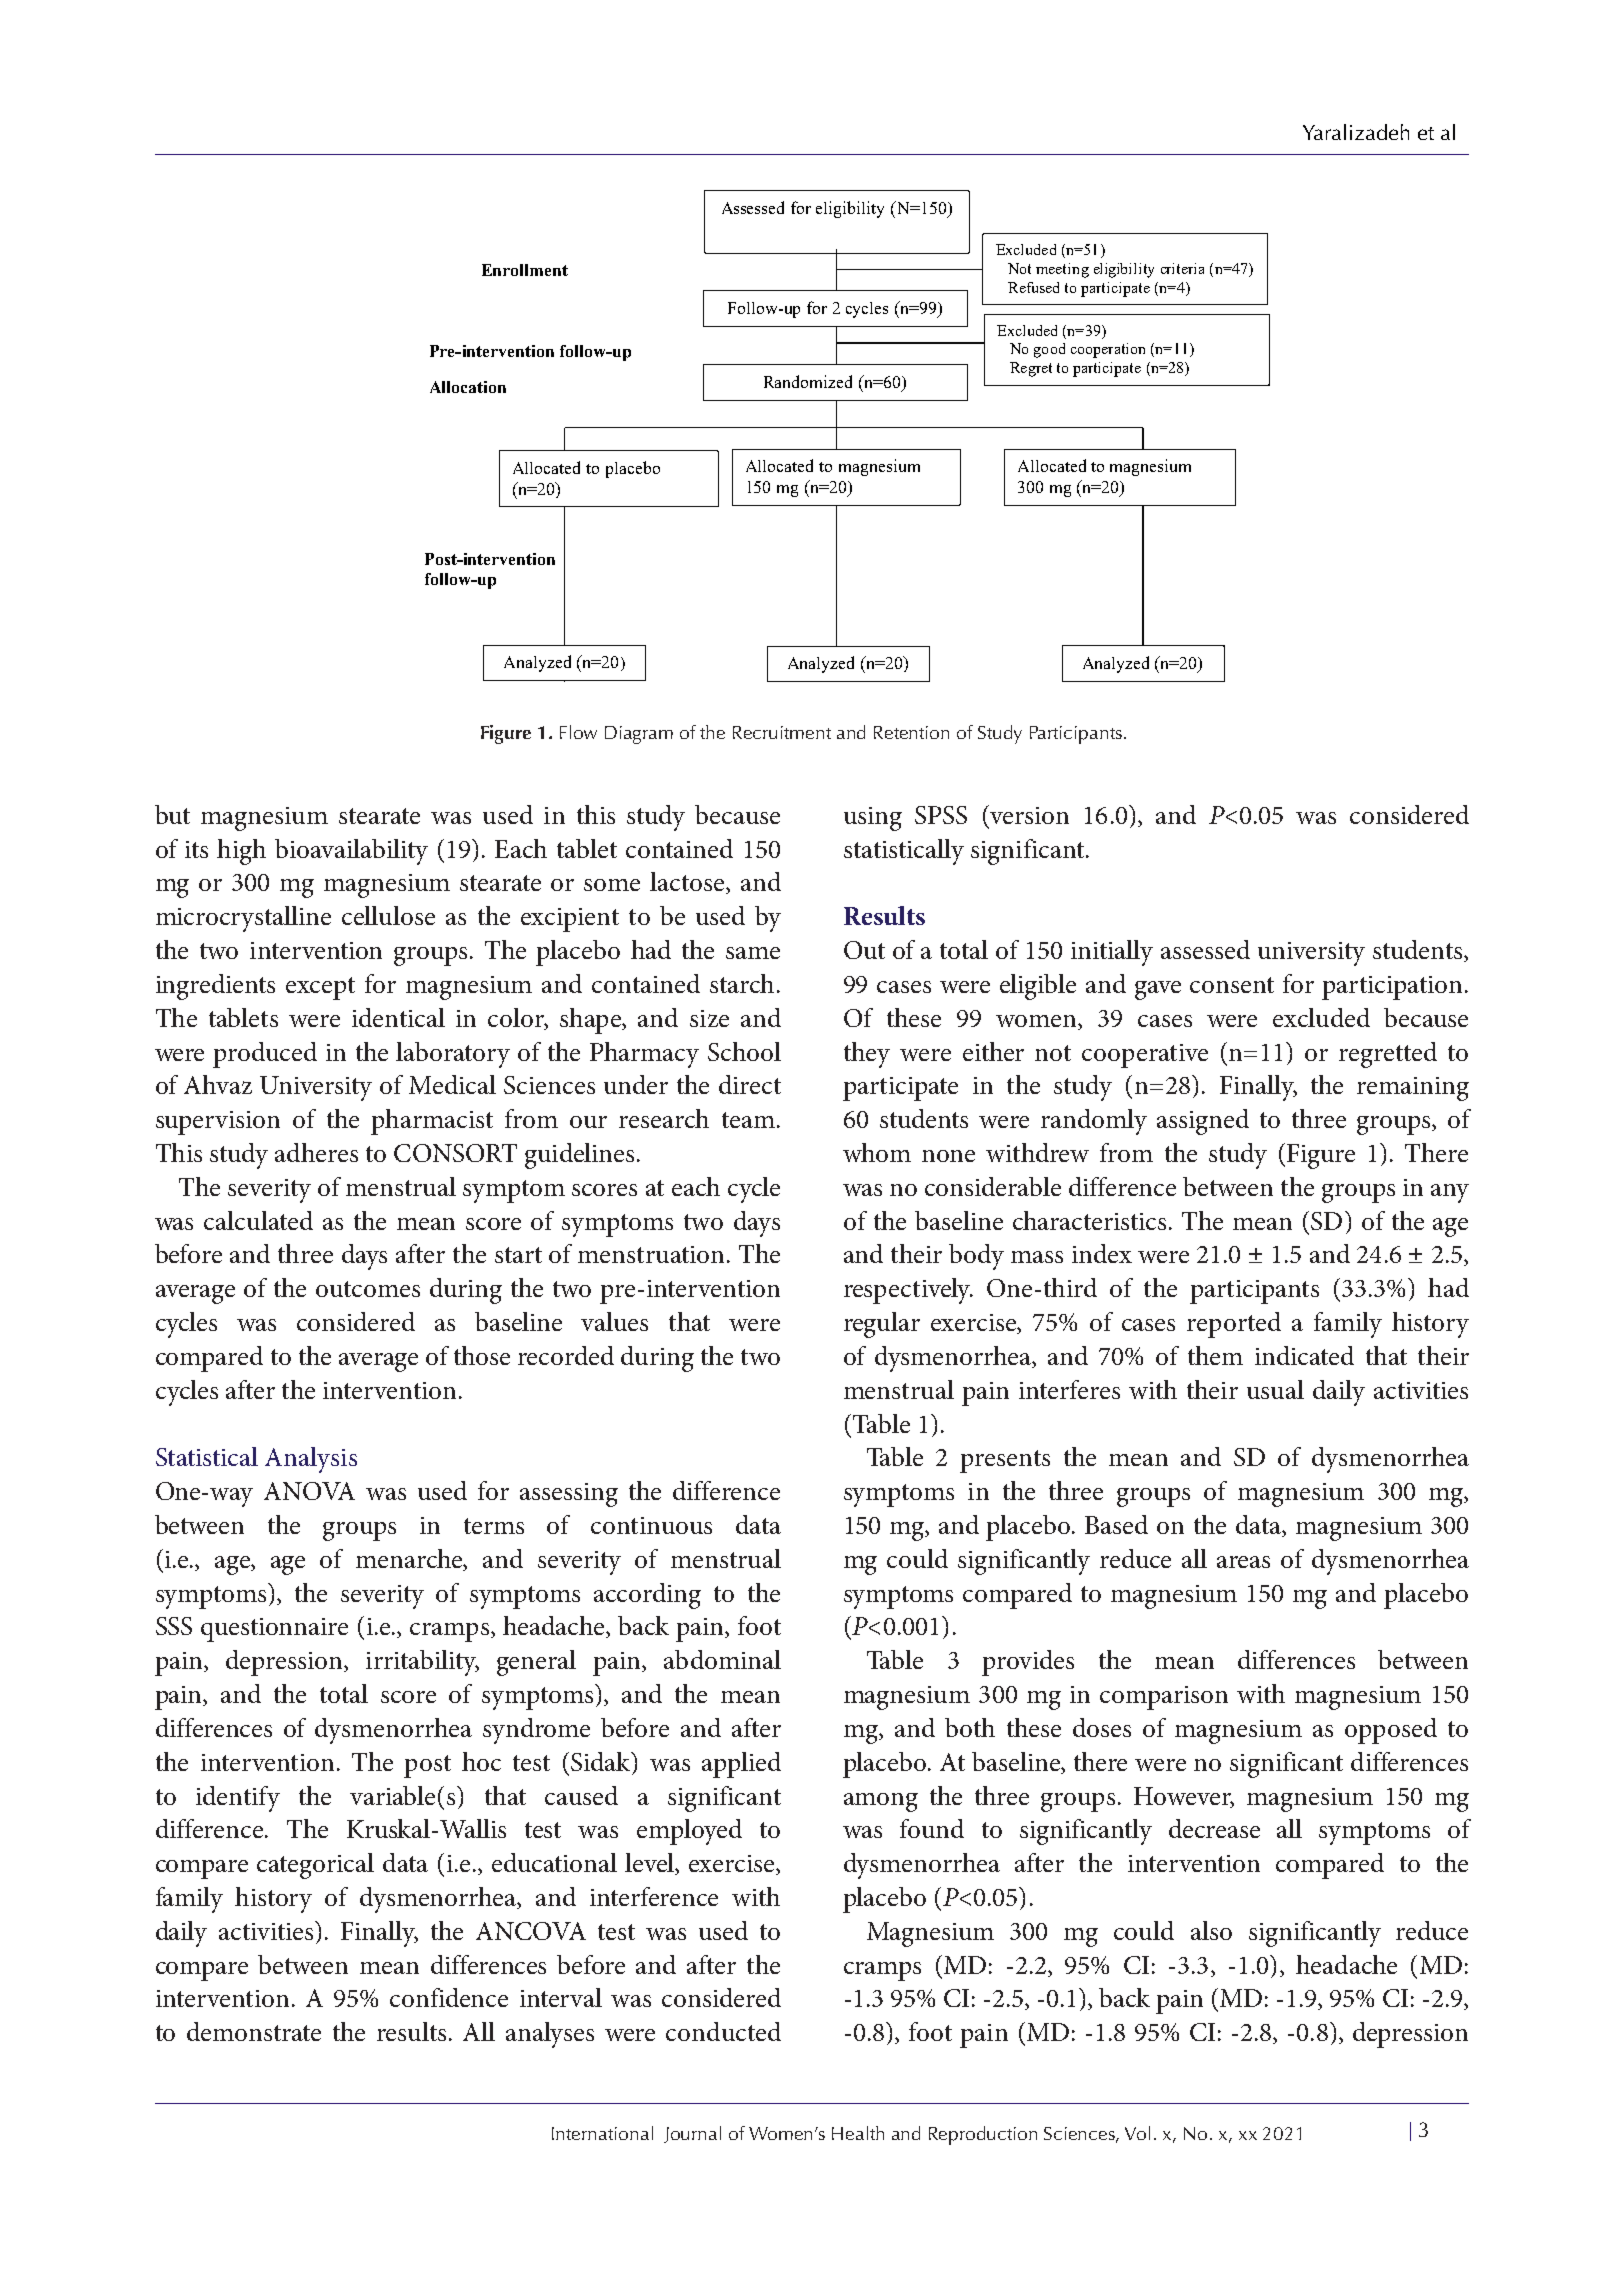 This document has width=1624, height=2296. What do you see at coordinates (877, 1152) in the document?
I see `whom` at bounding box center [877, 1152].
